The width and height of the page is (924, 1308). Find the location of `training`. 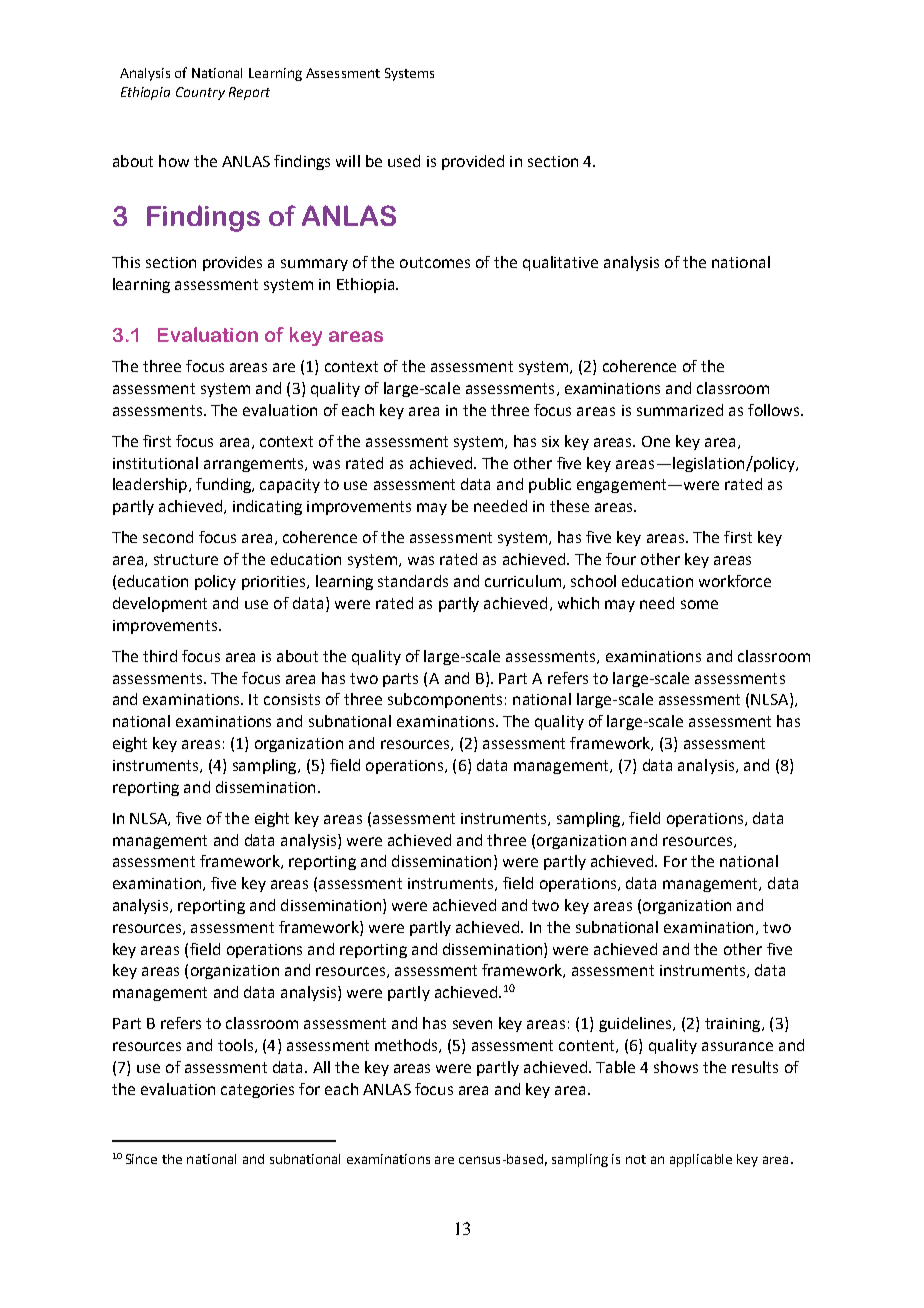

training is located at coordinates (734, 1025).
